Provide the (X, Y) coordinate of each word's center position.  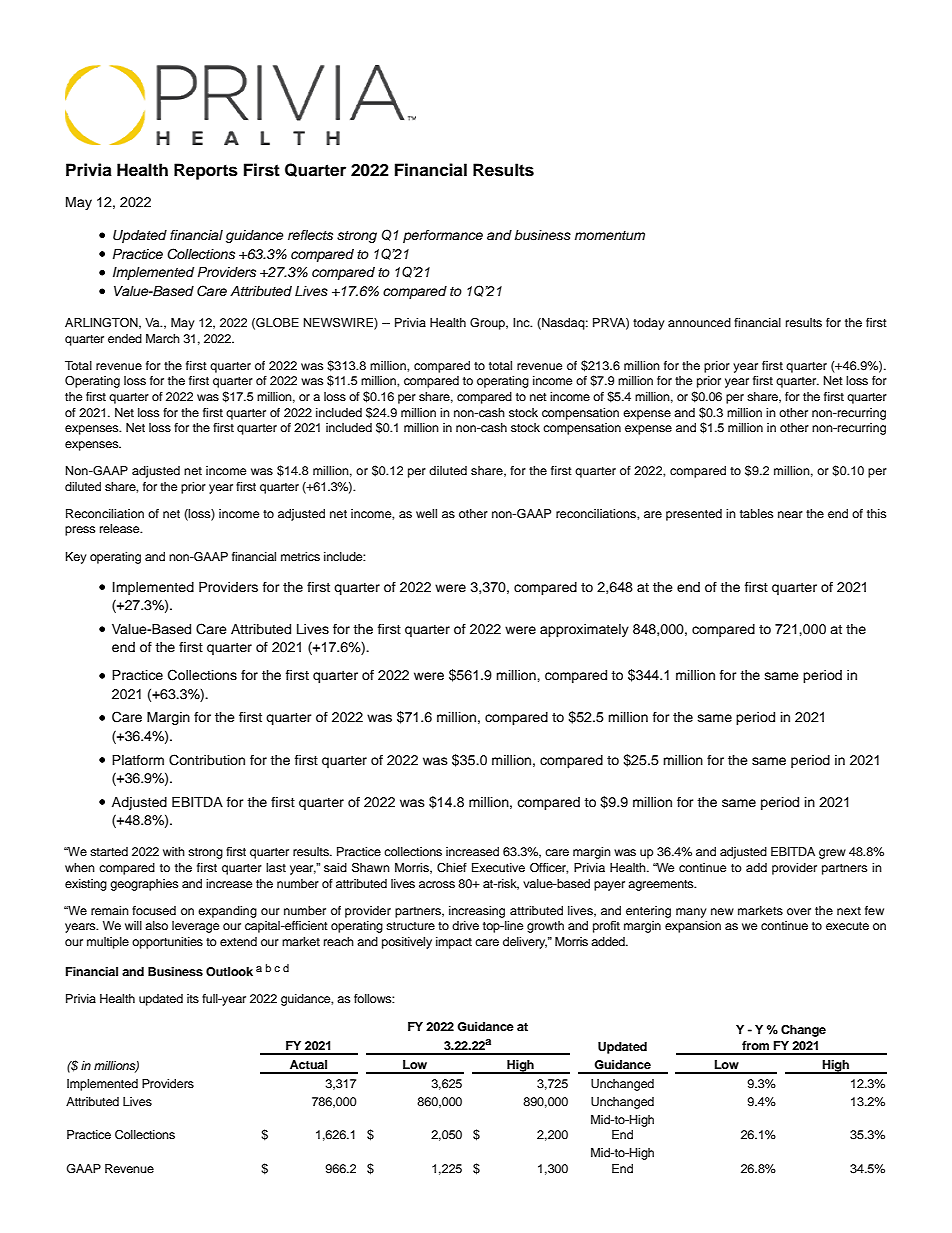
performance (443, 236)
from (755, 1045)
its (193, 998)
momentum (610, 235)
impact (454, 943)
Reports (206, 171)
